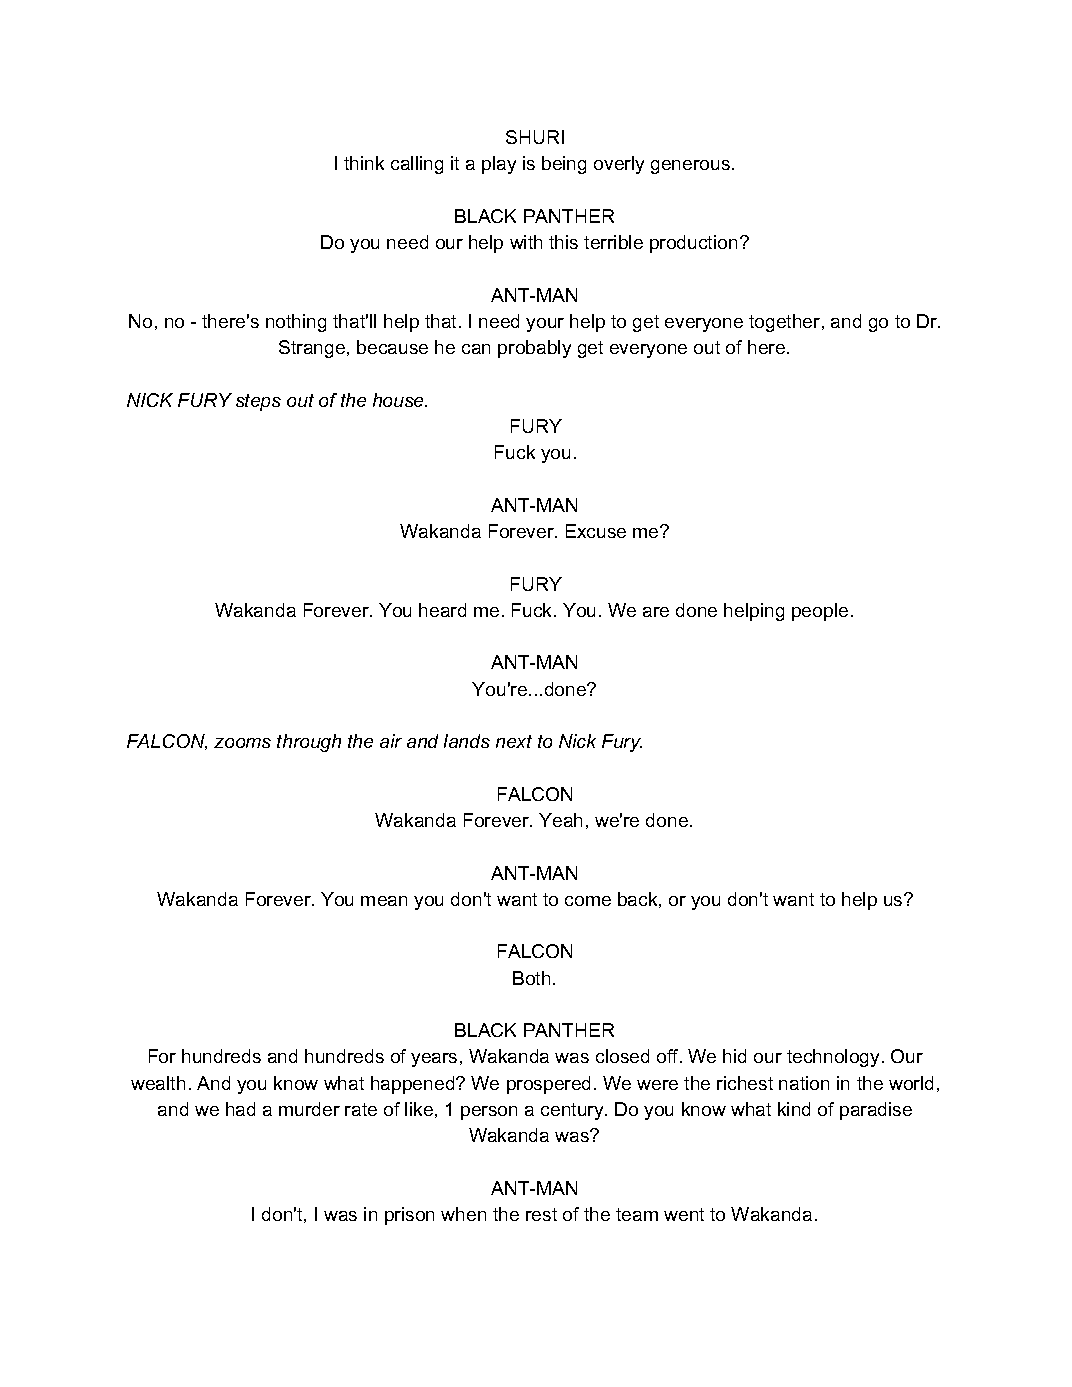  I want to click on rest, so click(541, 1214).
